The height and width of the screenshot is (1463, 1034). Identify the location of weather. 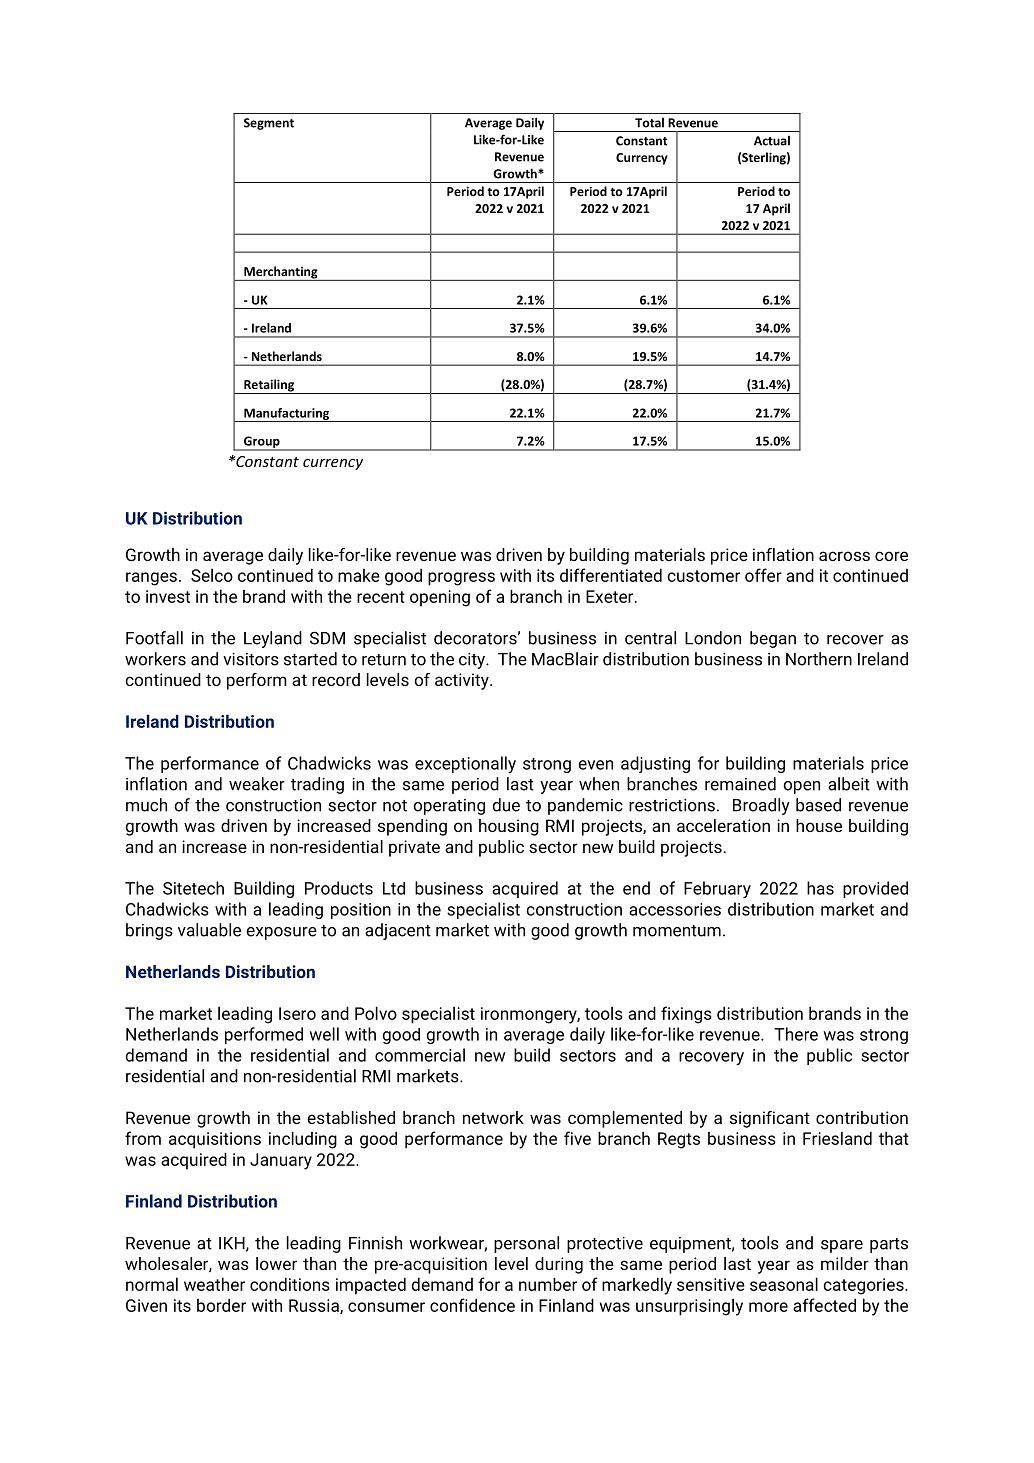
(214, 1284).
